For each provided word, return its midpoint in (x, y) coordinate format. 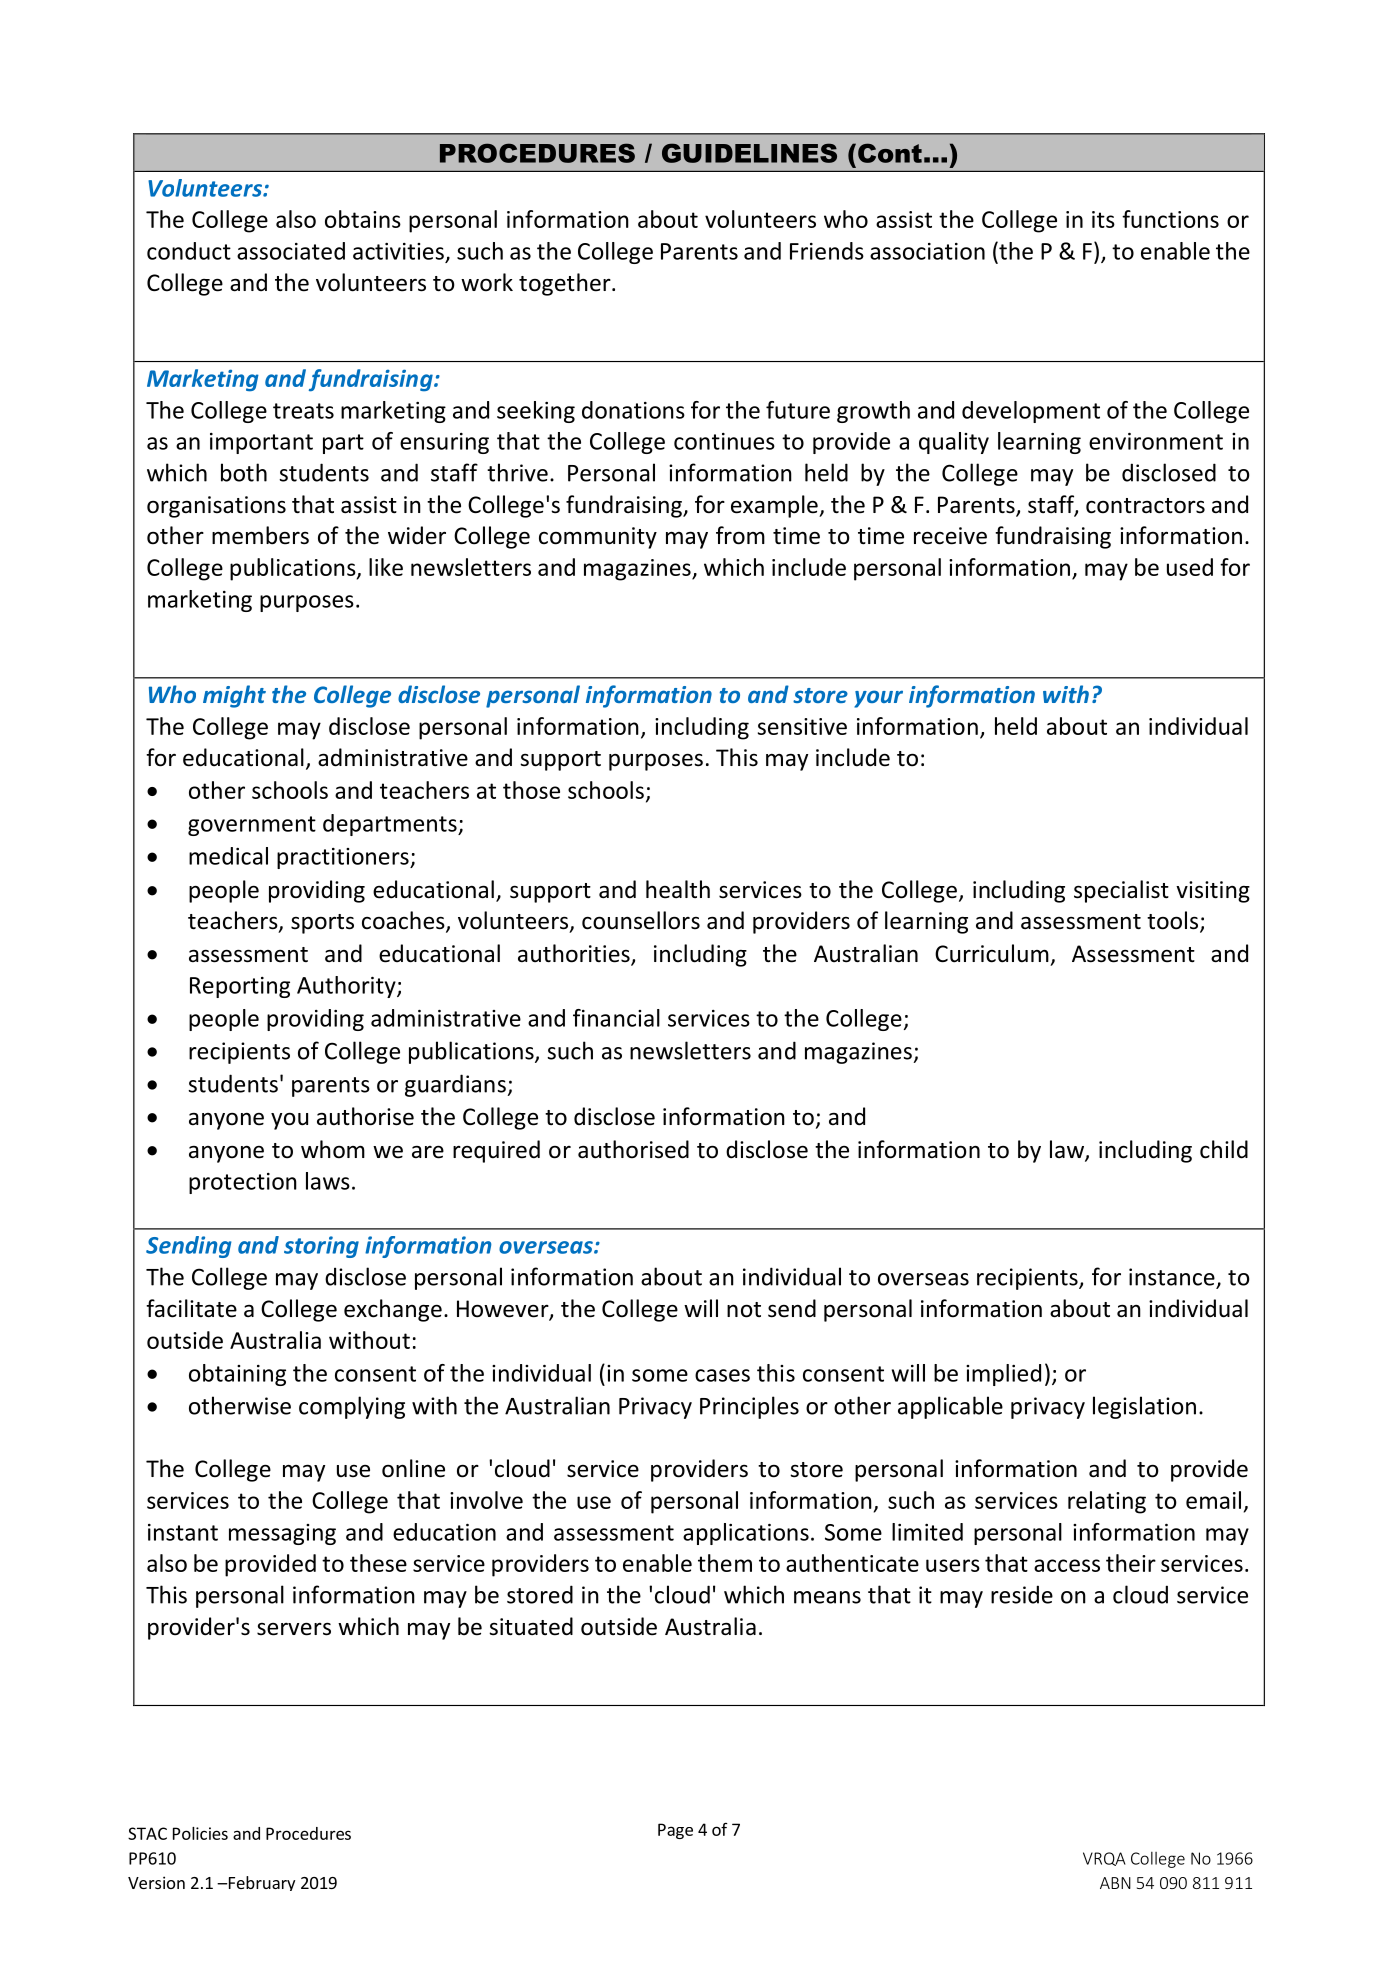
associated (291, 251)
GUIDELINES (749, 153)
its (1103, 219)
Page (675, 1831)
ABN (1115, 1883)
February (260, 1883)
